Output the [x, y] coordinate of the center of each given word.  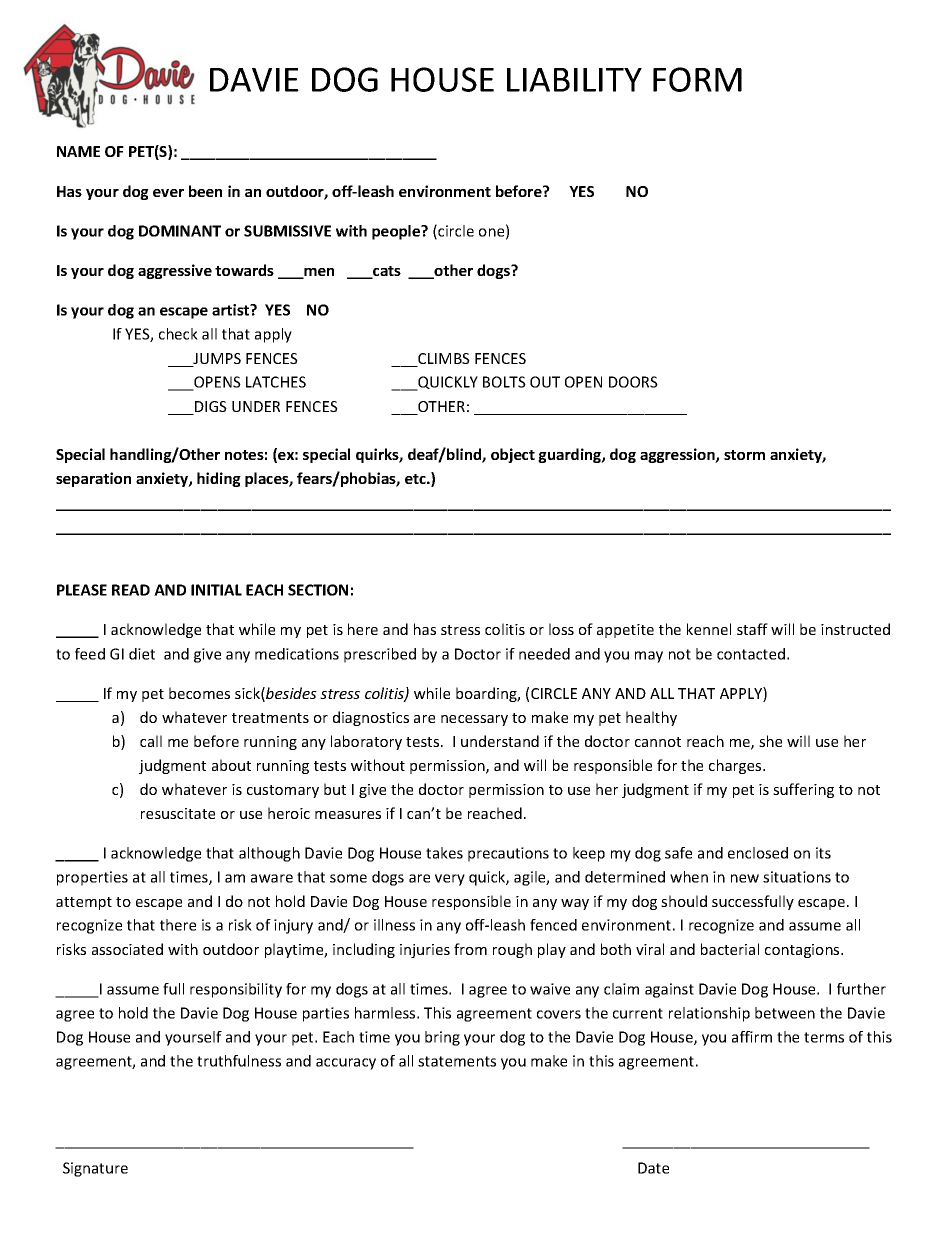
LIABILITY [574, 80]
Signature [95, 1169]
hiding [219, 479]
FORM [697, 79]
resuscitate [178, 813]
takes [444, 853]
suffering [803, 790]
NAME [78, 151]
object [513, 455]
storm [744, 455]
